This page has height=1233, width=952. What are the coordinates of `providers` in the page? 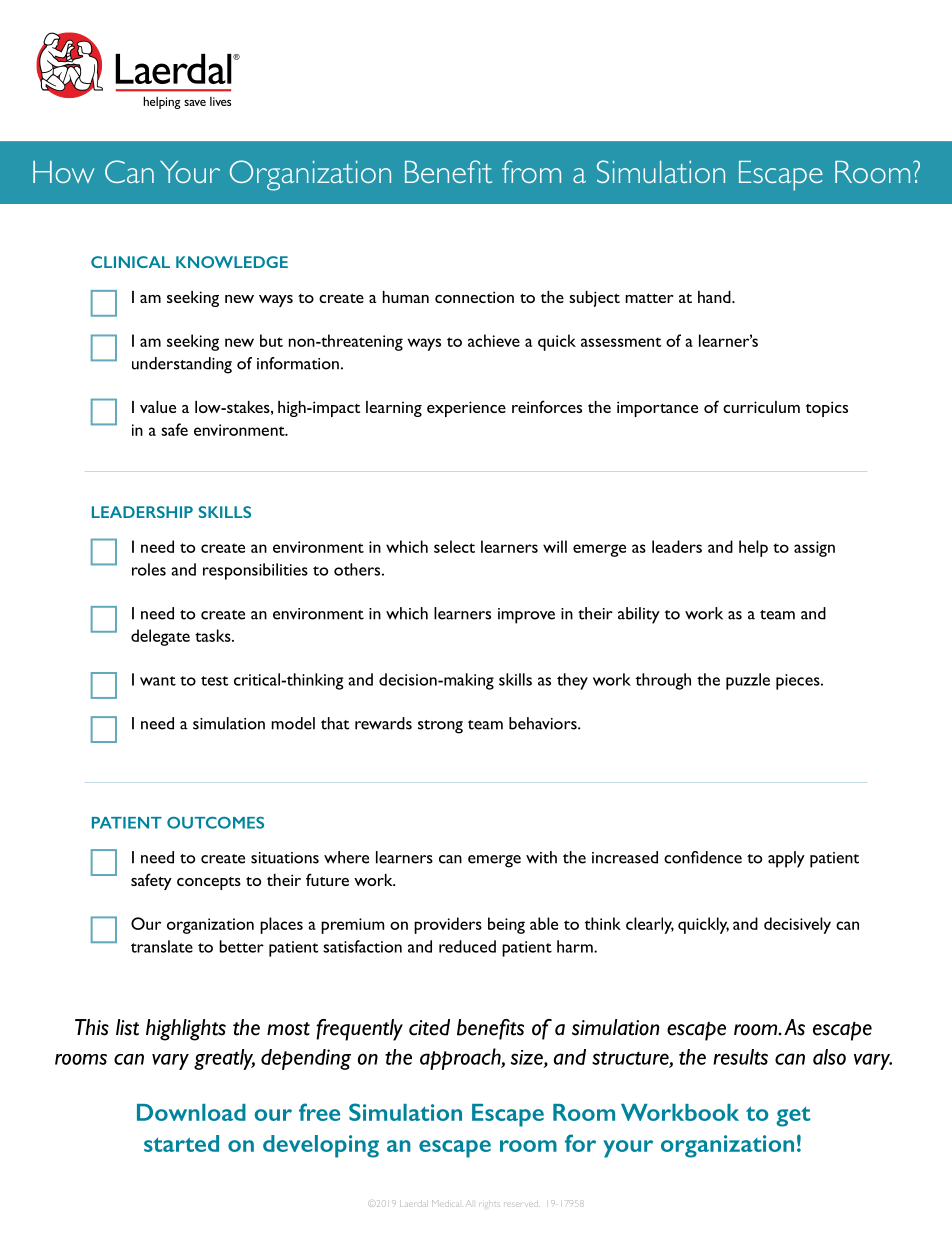 It's located at (448, 925).
